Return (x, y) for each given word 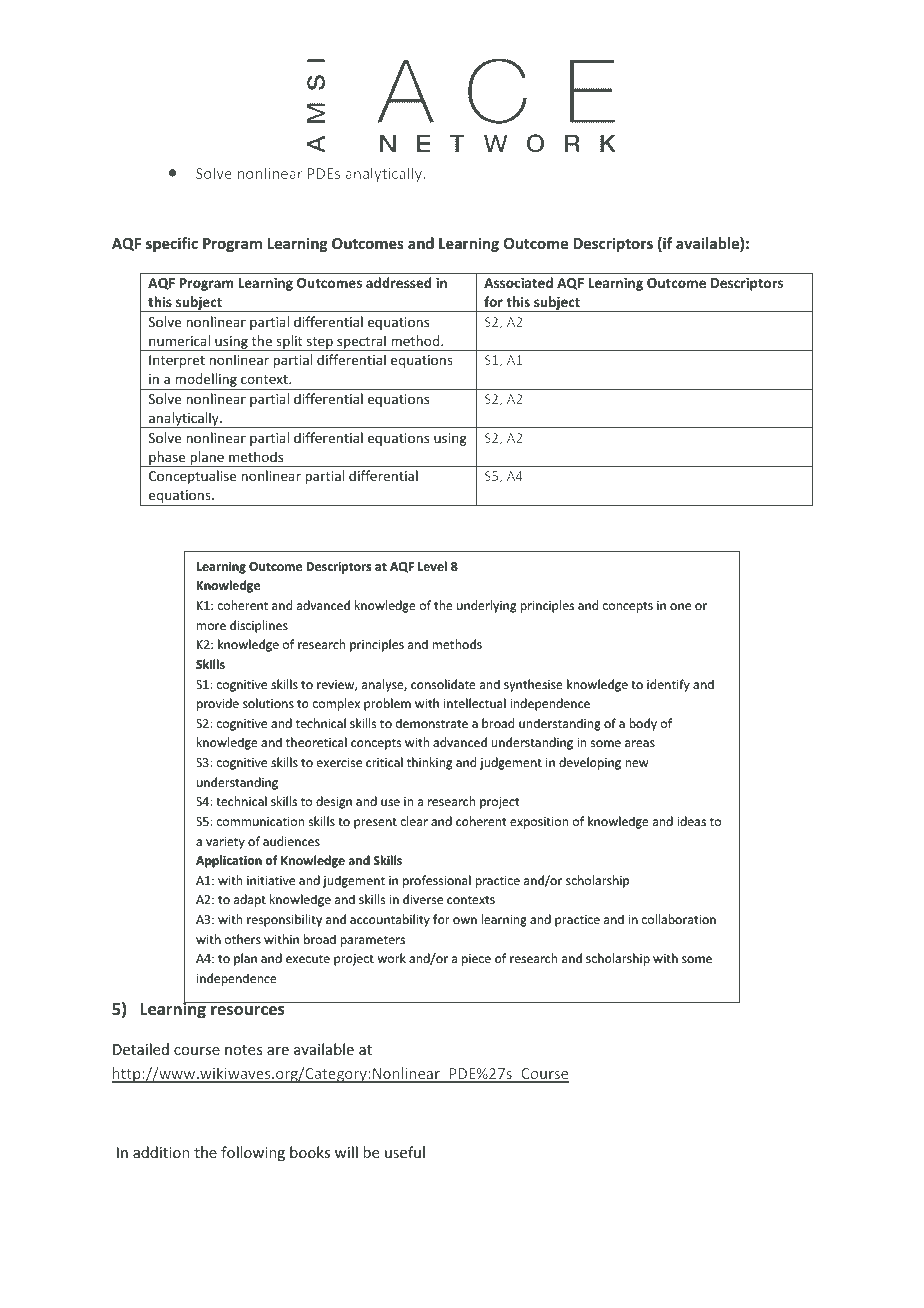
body (643, 724)
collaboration (679, 919)
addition (161, 1152)
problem (387, 704)
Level (432, 566)
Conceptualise (192, 477)
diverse (423, 899)
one (680, 606)
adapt (250, 900)
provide (218, 704)
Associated (518, 282)
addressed (398, 282)
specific (172, 244)
